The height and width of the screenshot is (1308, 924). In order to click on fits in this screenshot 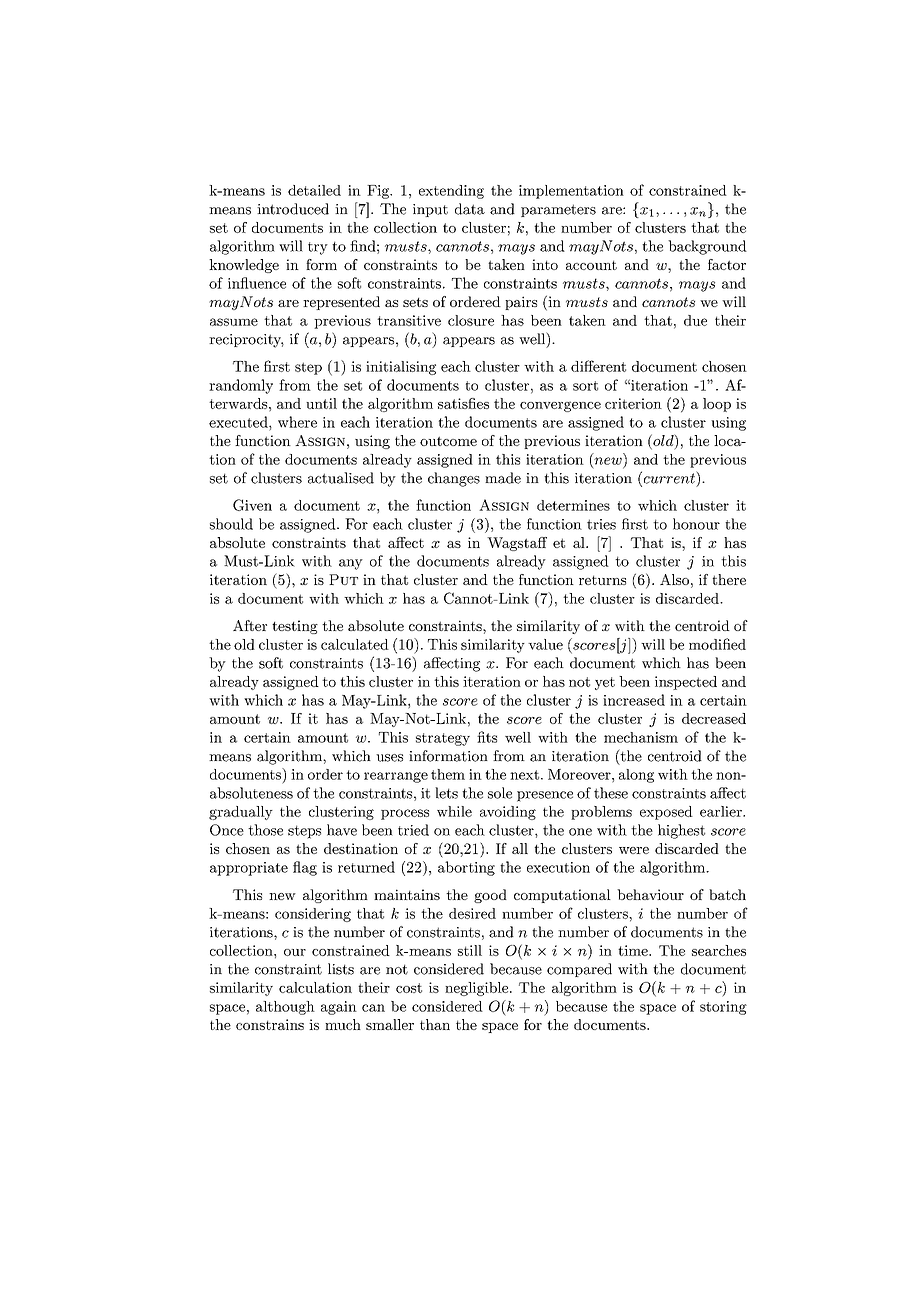, I will do `click(487, 737)`.
